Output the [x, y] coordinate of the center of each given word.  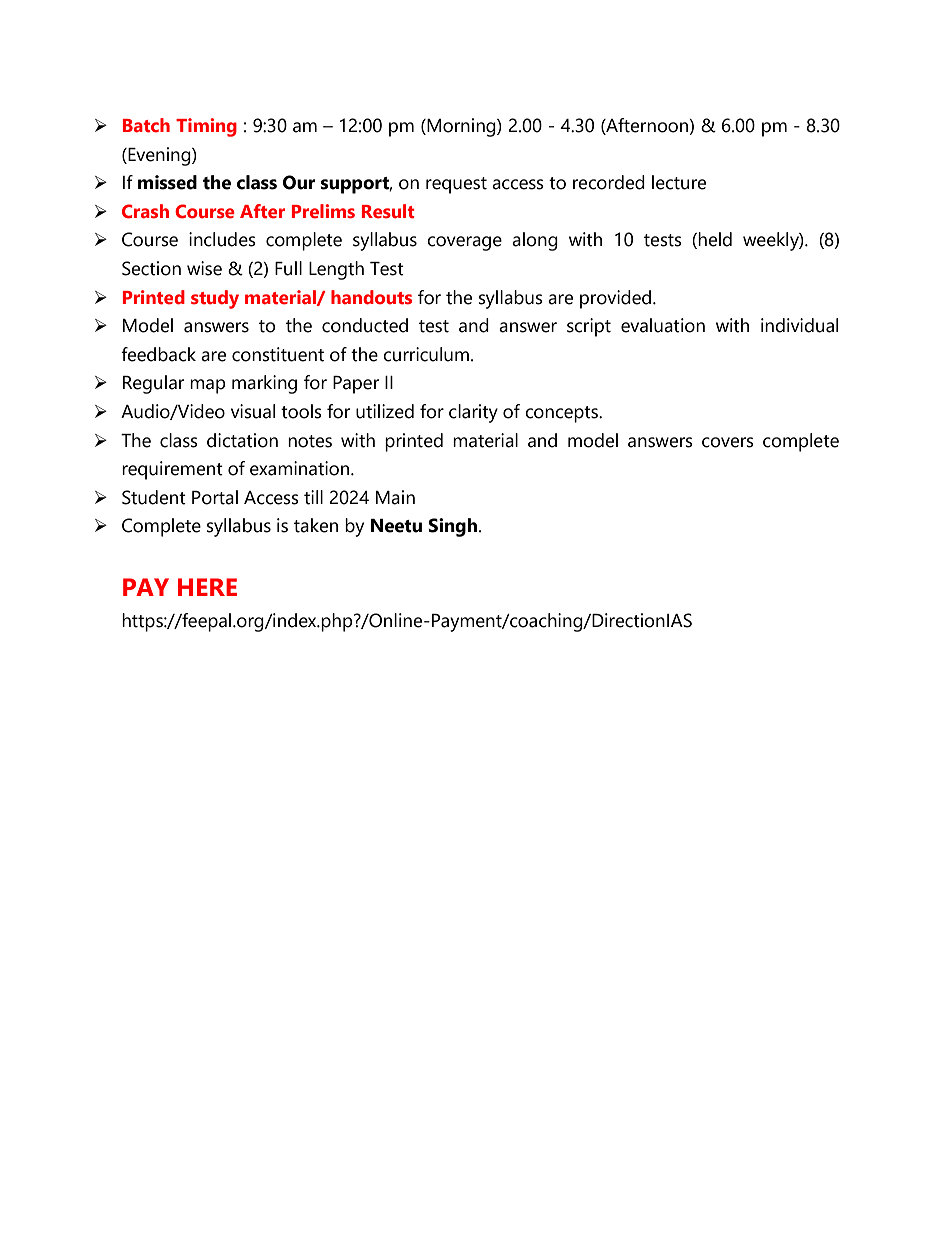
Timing [206, 127]
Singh [454, 527]
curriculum [426, 354]
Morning [461, 127]
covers [728, 442]
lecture [679, 182]
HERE [207, 587]
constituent [278, 354]
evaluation [663, 325]
